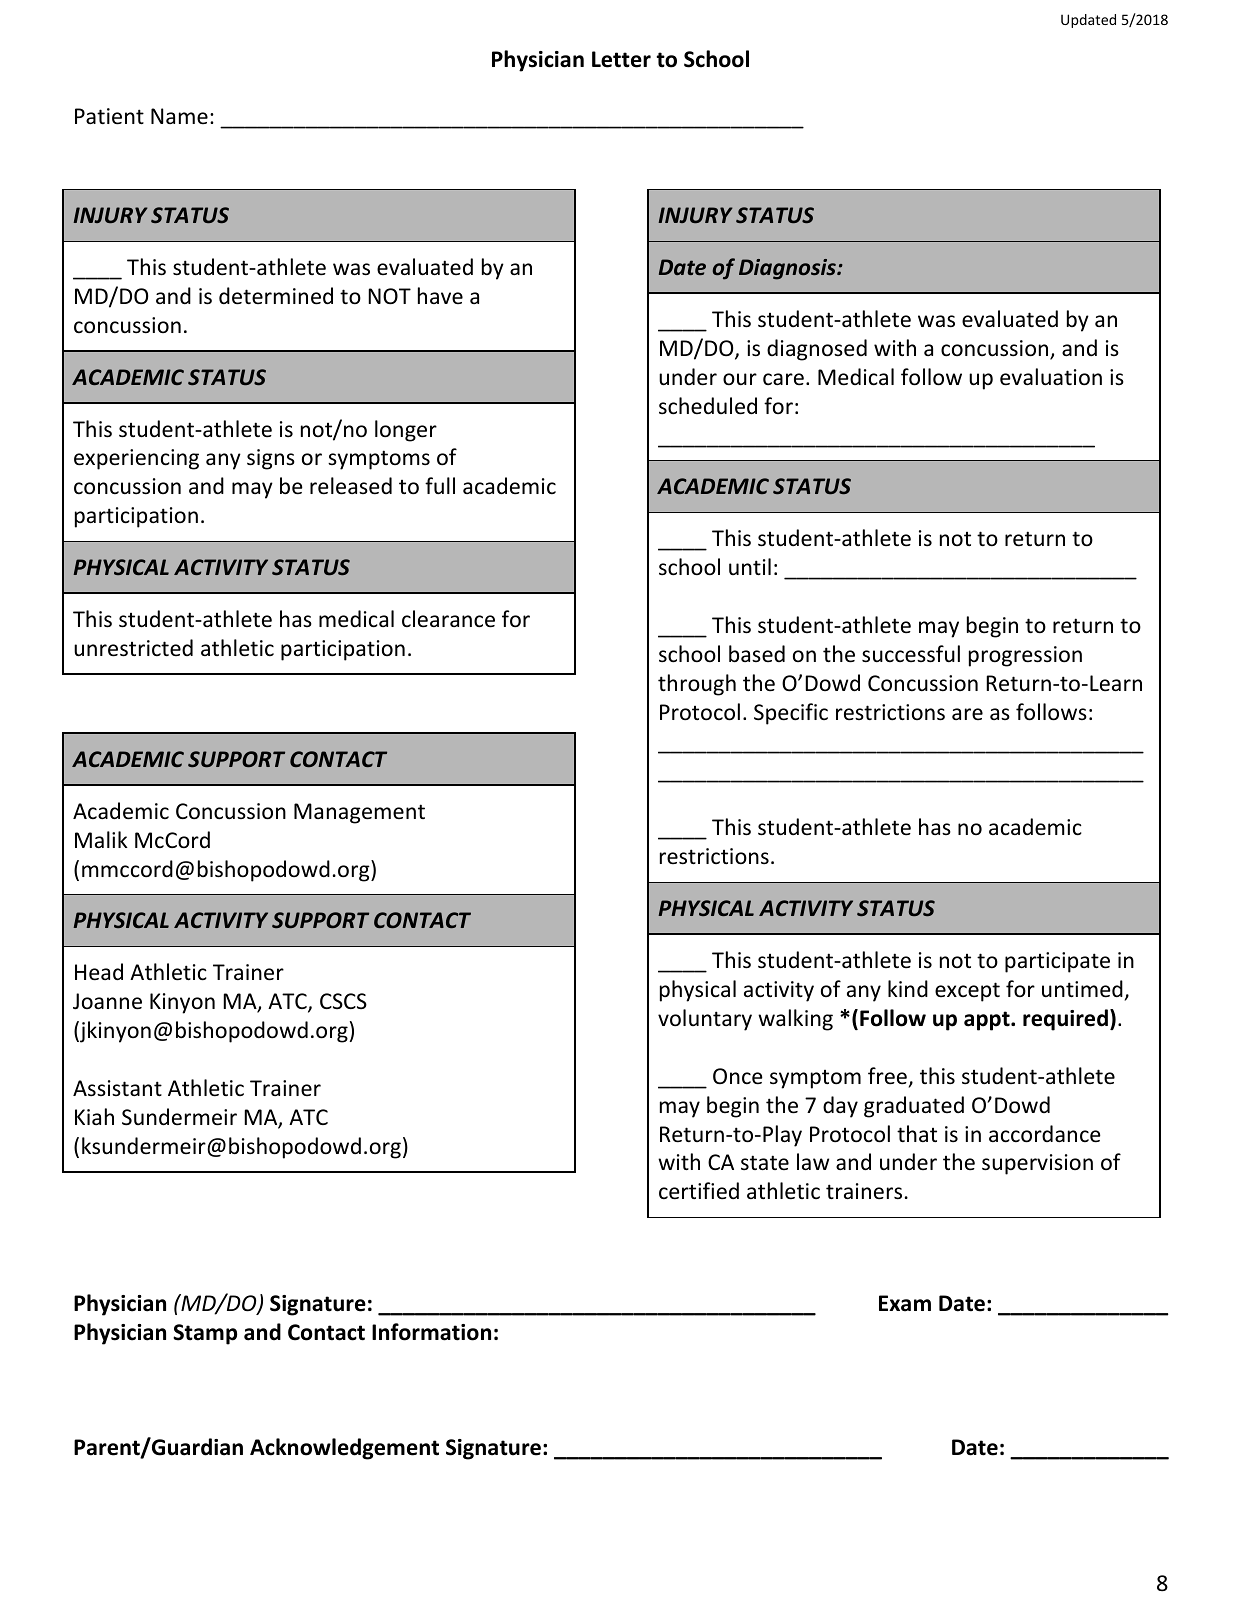 The image size is (1243, 1608). What do you see at coordinates (1025, 656) in the screenshot?
I see `progression` at bounding box center [1025, 656].
